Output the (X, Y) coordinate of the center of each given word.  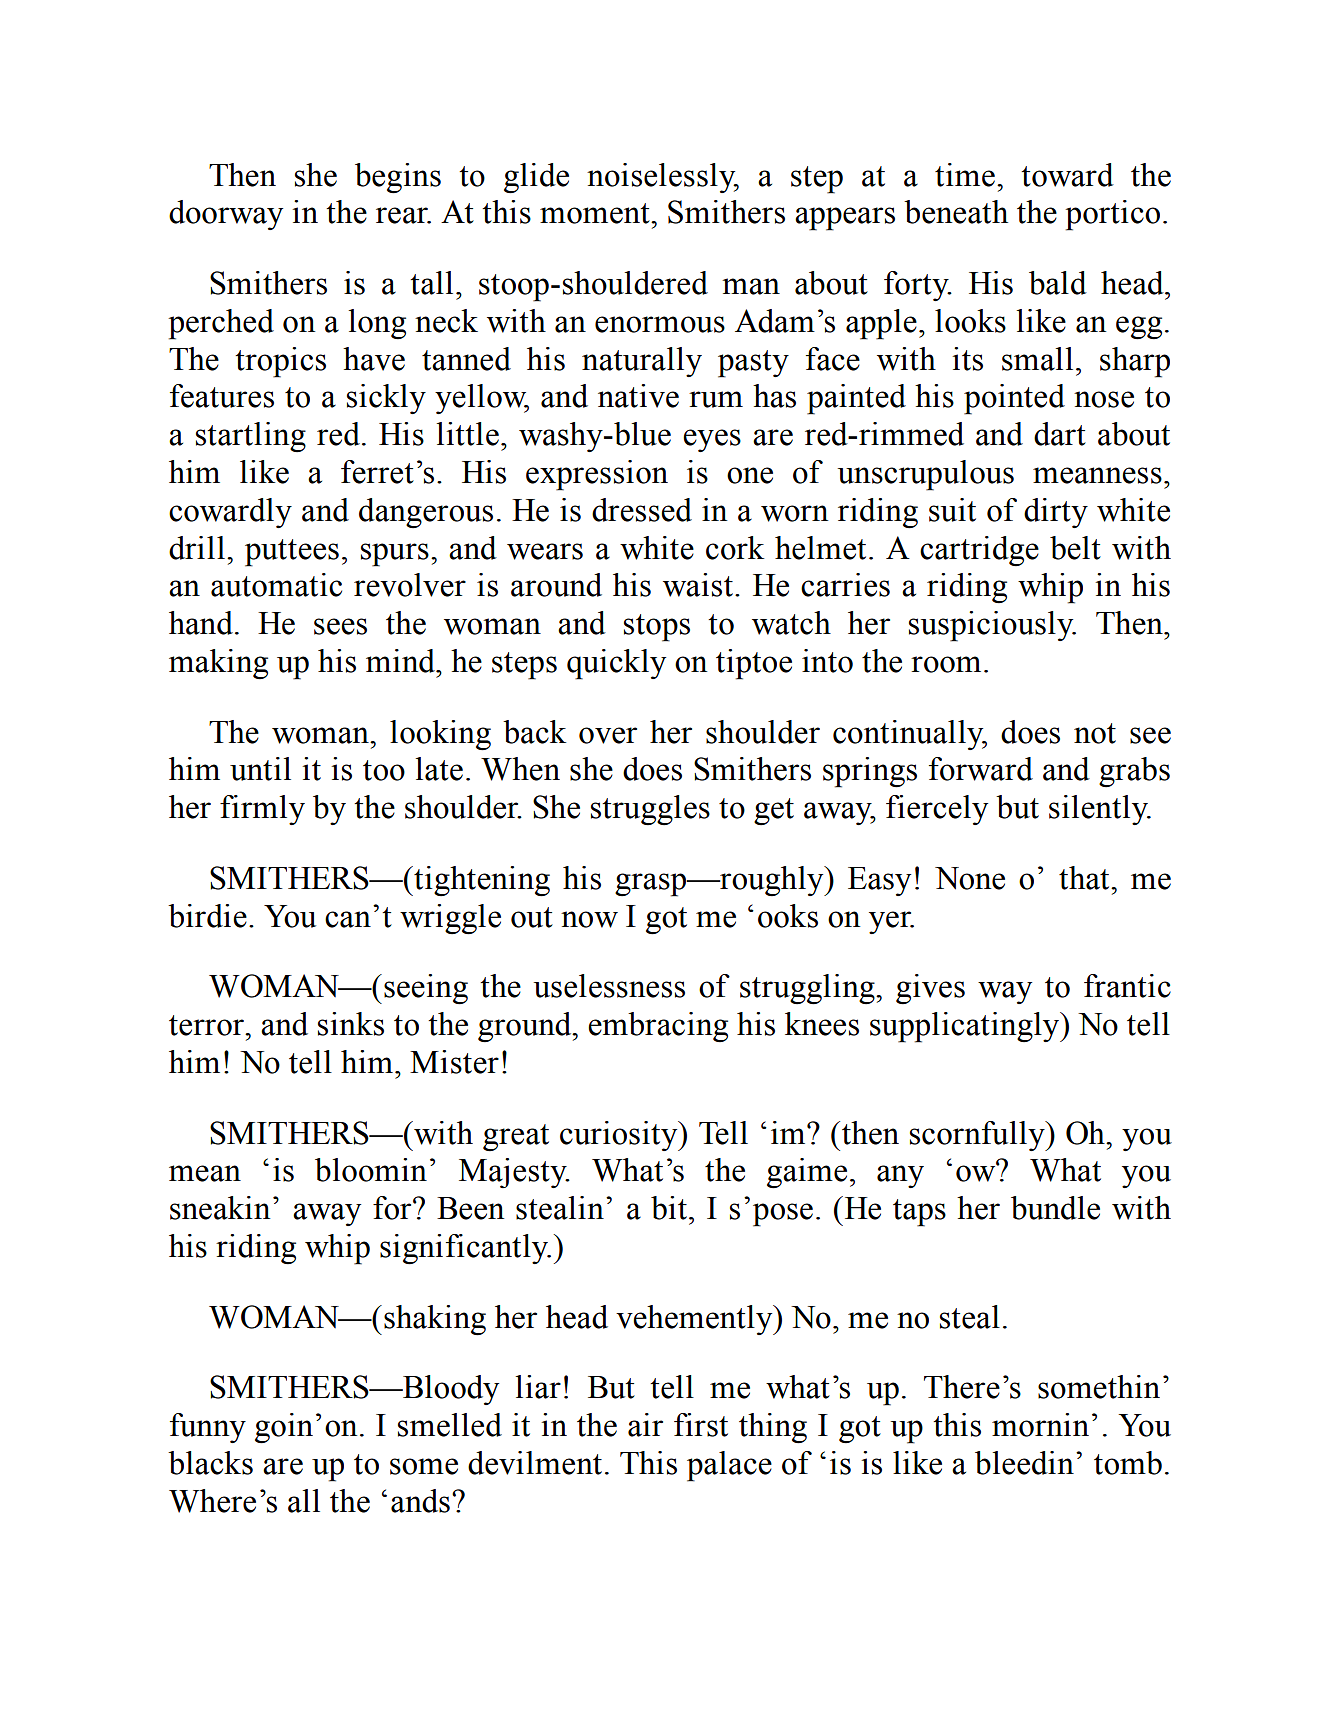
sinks (351, 1024)
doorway (226, 215)
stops (657, 628)
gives (930, 989)
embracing (658, 1027)
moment (596, 213)
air (645, 1425)
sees (340, 626)
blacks (210, 1463)
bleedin (1024, 1463)
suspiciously (992, 626)
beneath (956, 212)
